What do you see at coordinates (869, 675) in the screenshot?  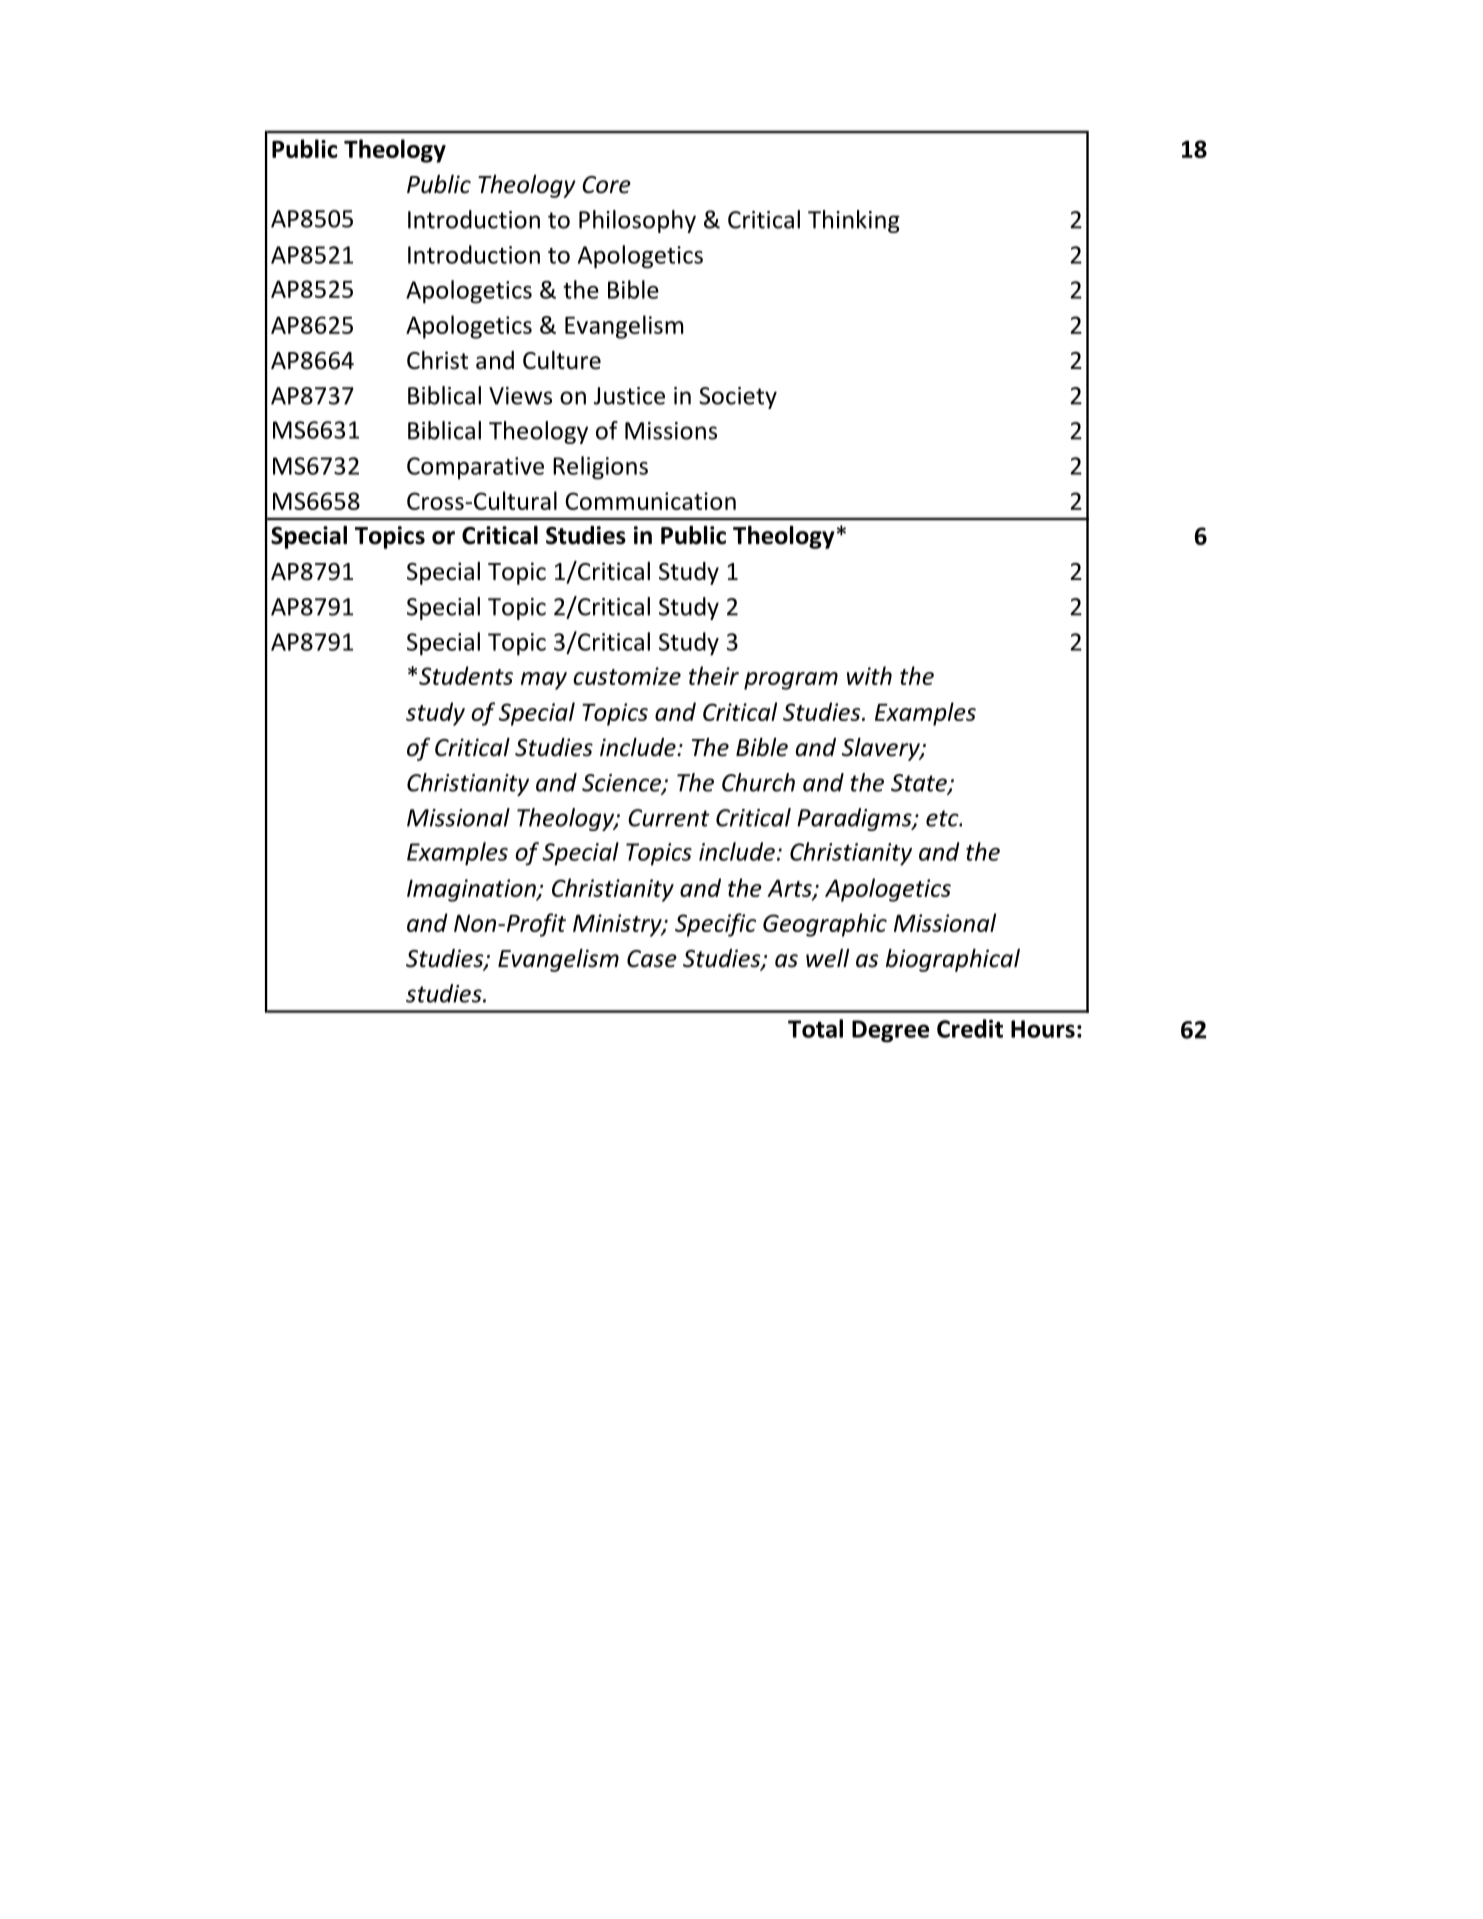 I see `with` at bounding box center [869, 675].
